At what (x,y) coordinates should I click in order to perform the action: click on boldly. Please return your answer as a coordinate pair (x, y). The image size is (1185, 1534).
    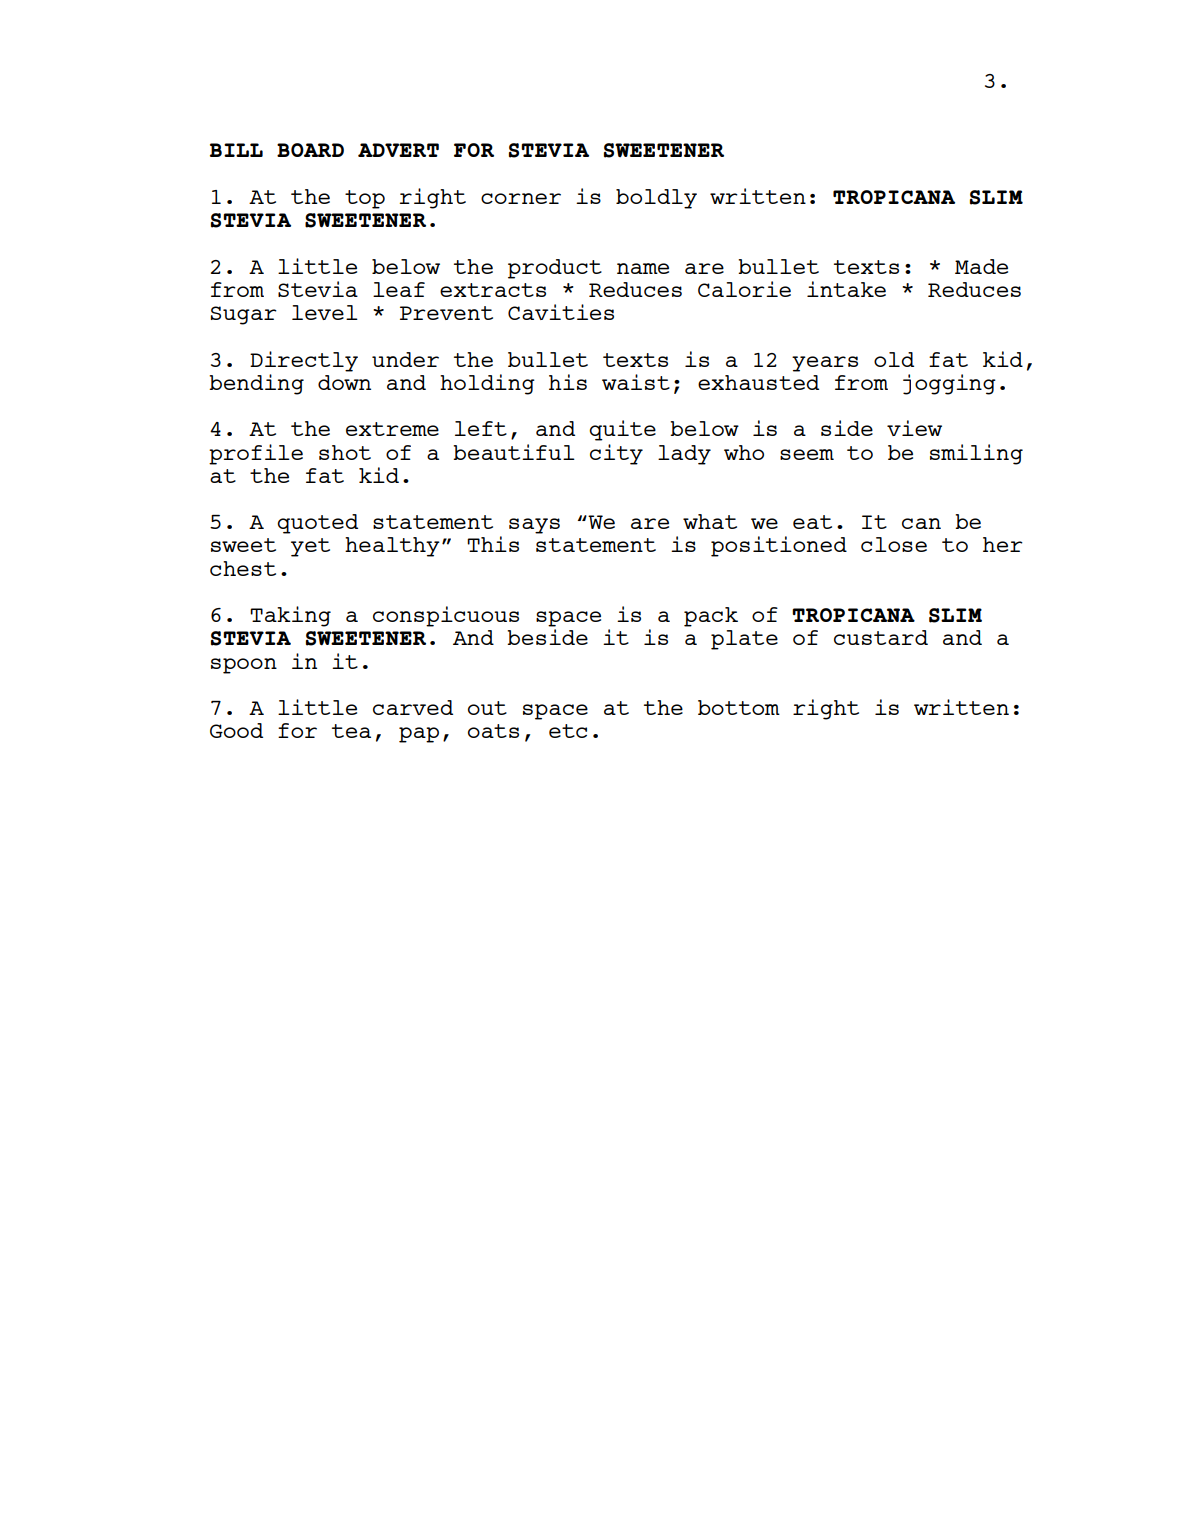
    Looking at the image, I should click on (656, 199).
